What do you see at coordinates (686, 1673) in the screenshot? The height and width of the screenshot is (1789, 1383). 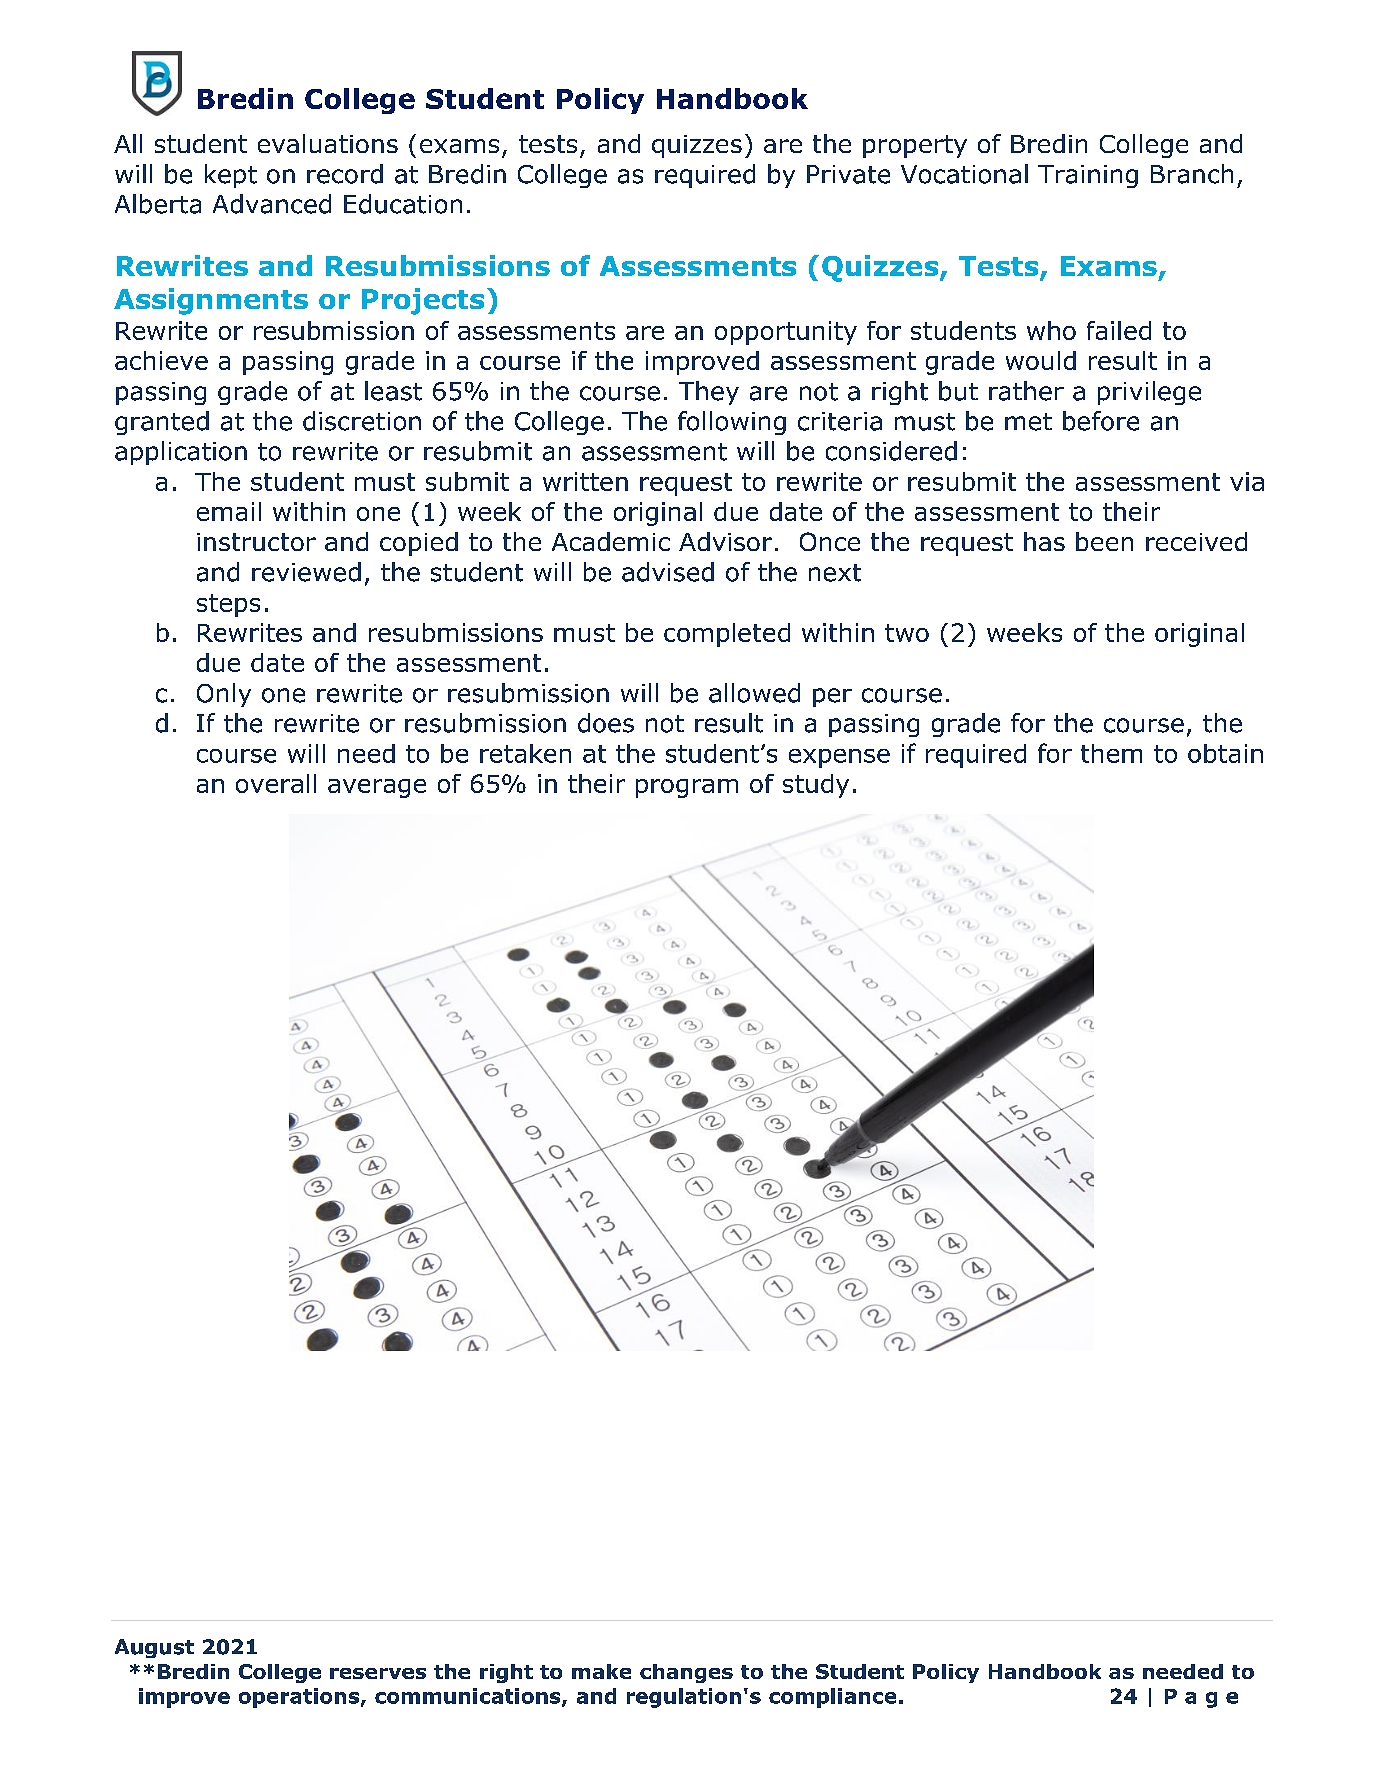 I see `changes` at bounding box center [686, 1673].
